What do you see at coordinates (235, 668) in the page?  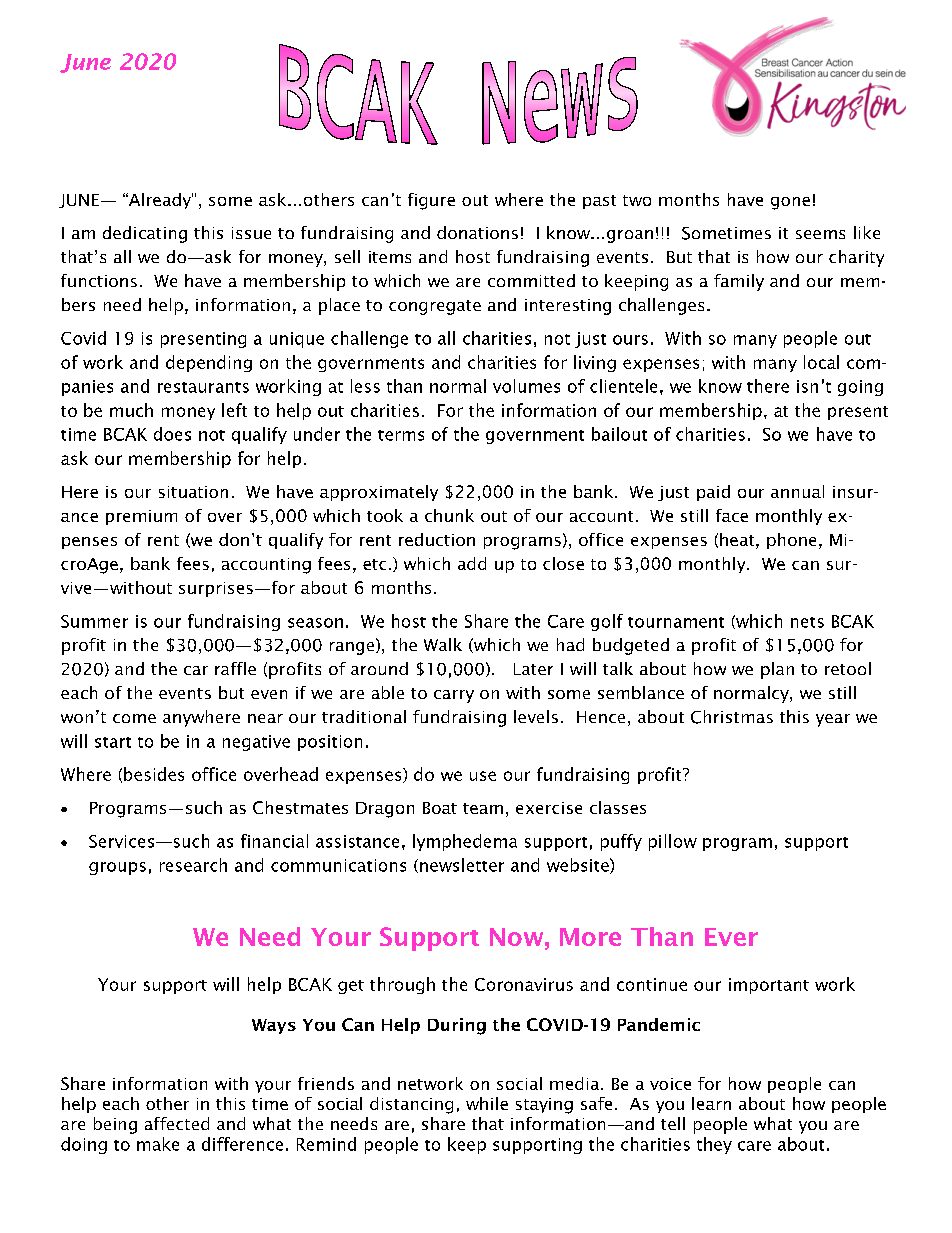 I see `raffle` at bounding box center [235, 668].
